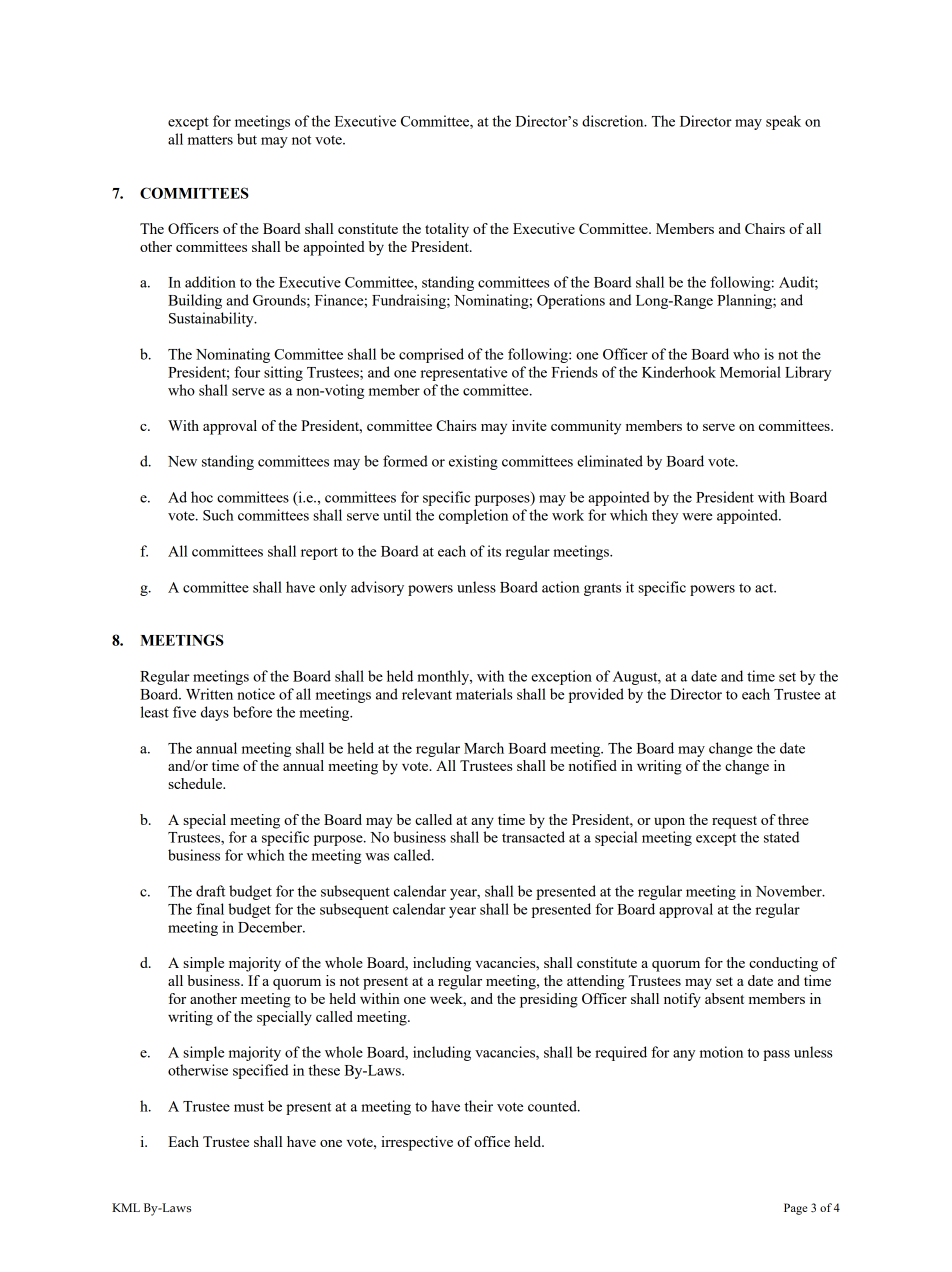  I want to click on schedule, so click(196, 783).
